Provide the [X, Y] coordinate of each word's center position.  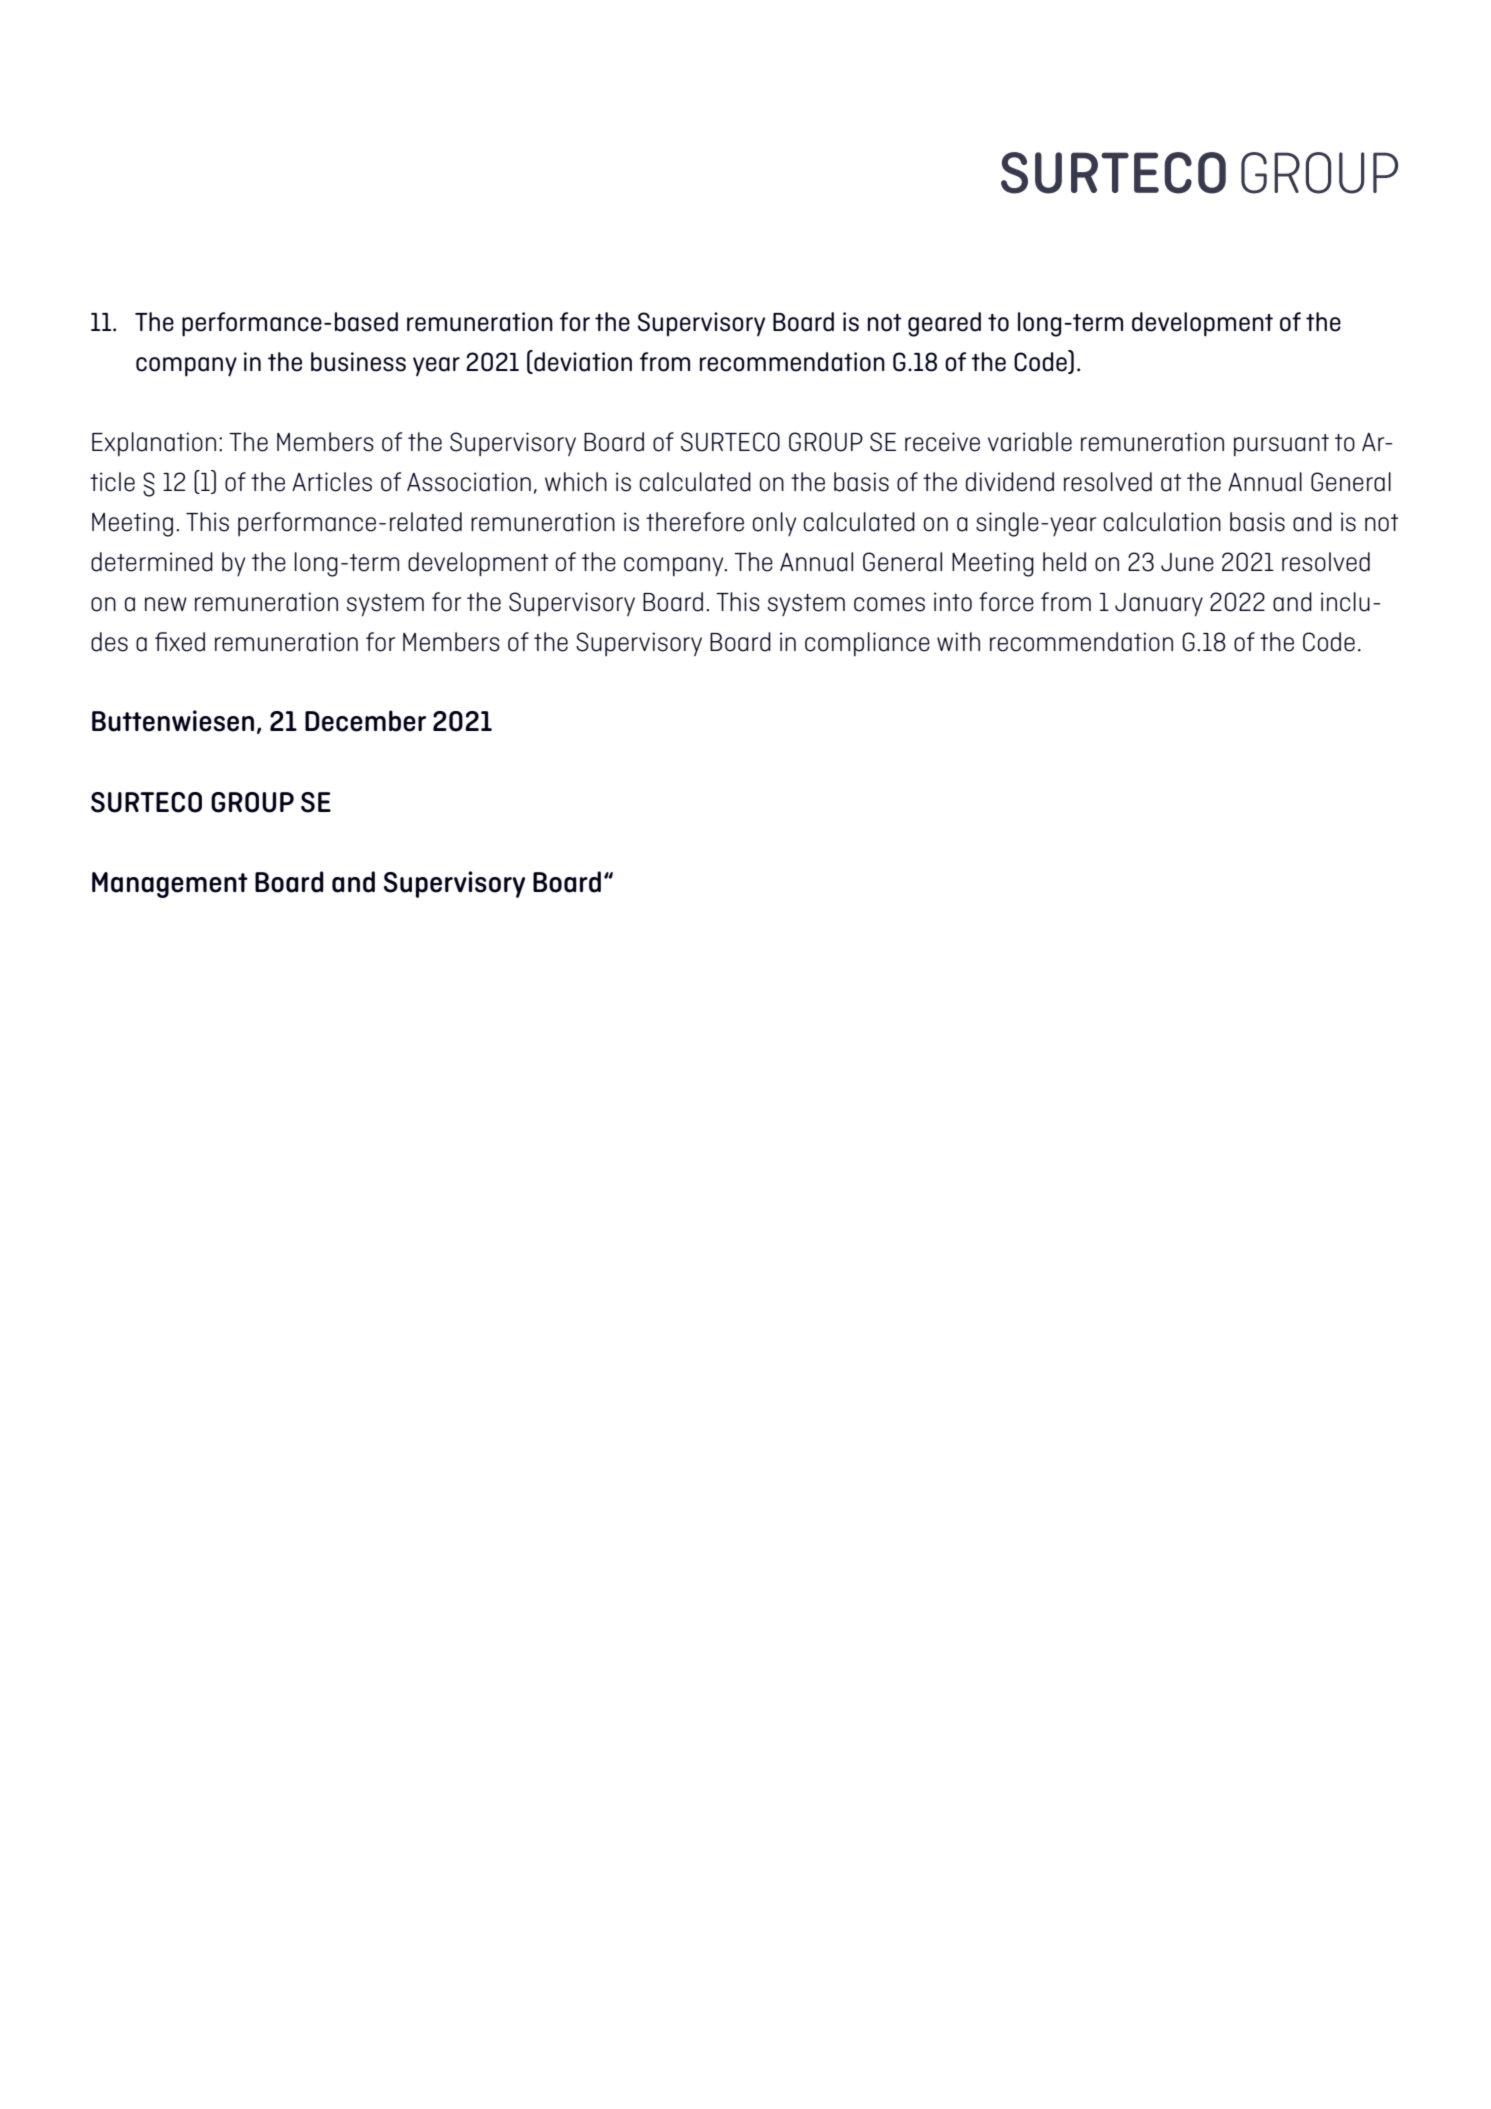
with [958, 641]
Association [469, 482]
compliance [867, 644]
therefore [695, 522]
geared [944, 324]
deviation [582, 361]
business [358, 362]
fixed [180, 642]
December [365, 721]
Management [170, 885]
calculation [1162, 522]
